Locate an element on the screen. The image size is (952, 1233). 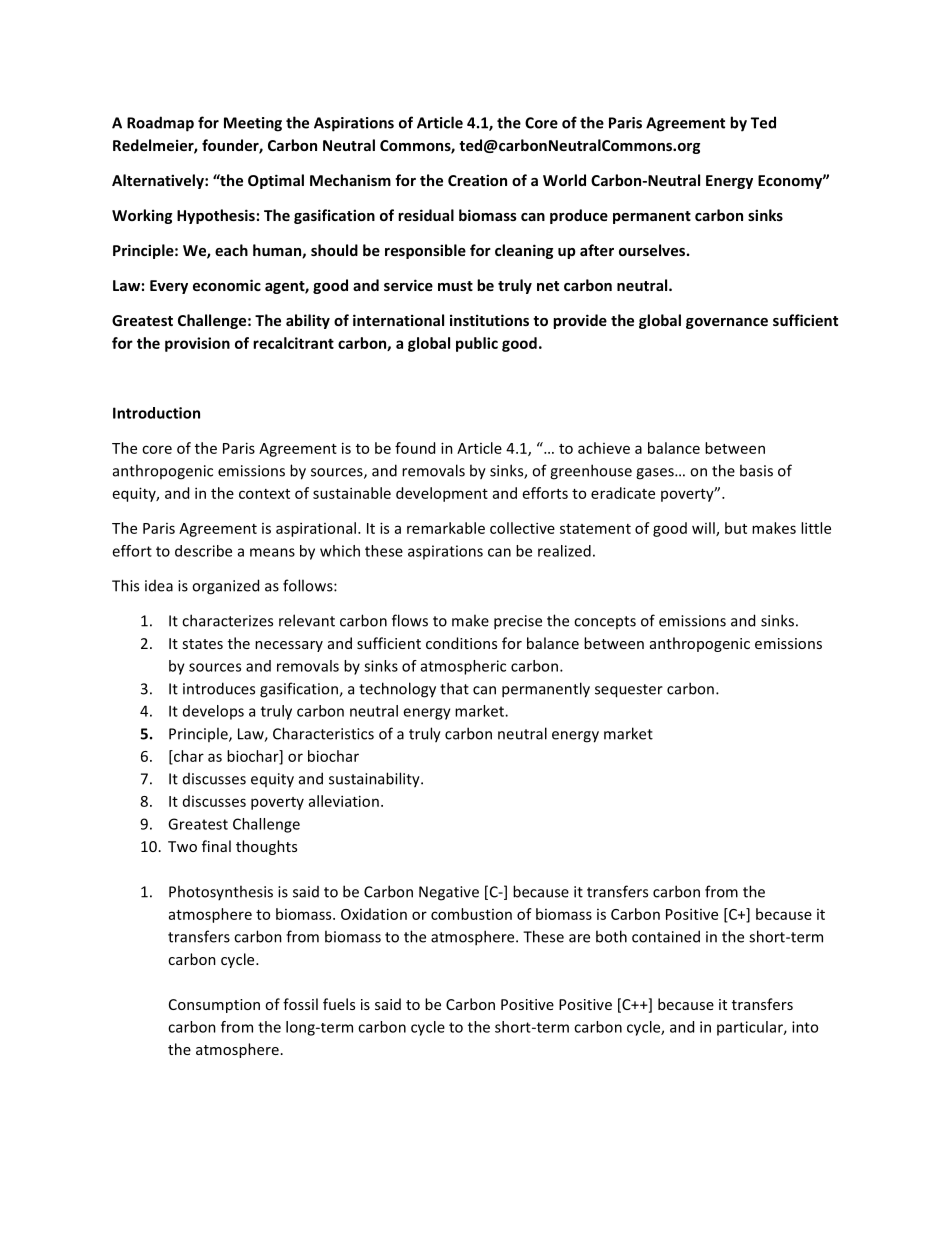
final is located at coordinates (216, 846).
